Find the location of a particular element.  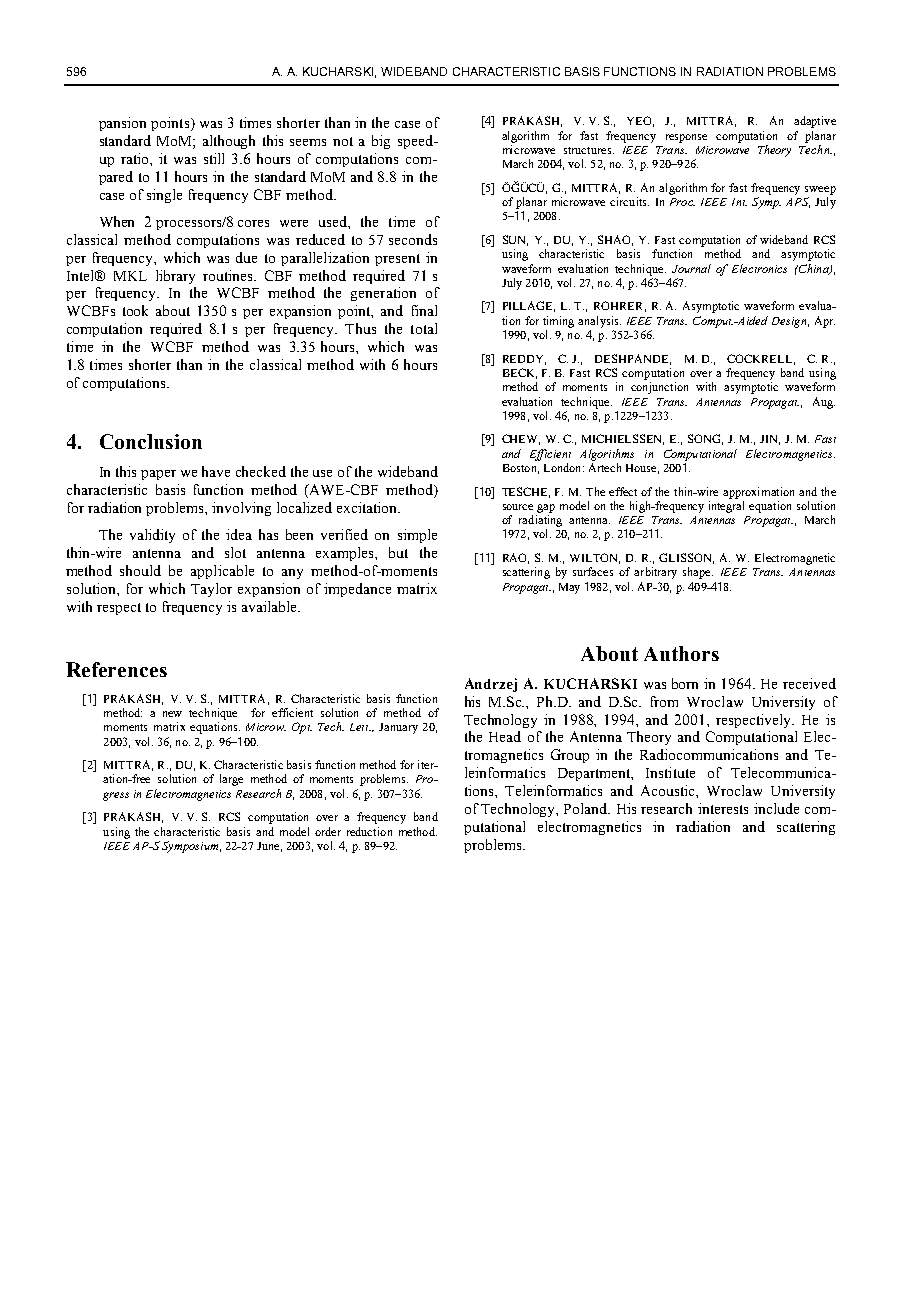

paper is located at coordinates (158, 475).
